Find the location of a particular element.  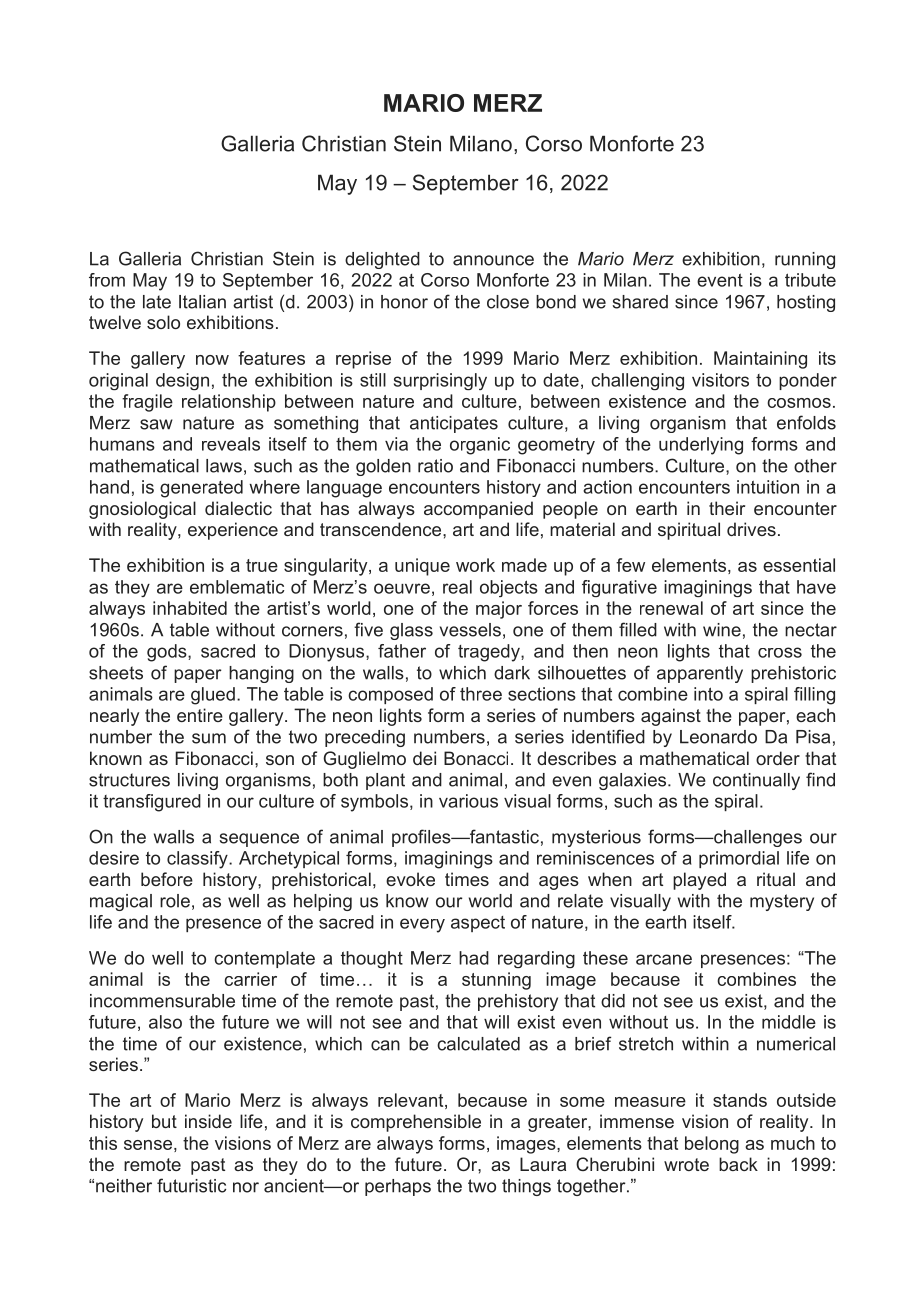

evoke is located at coordinates (410, 879).
